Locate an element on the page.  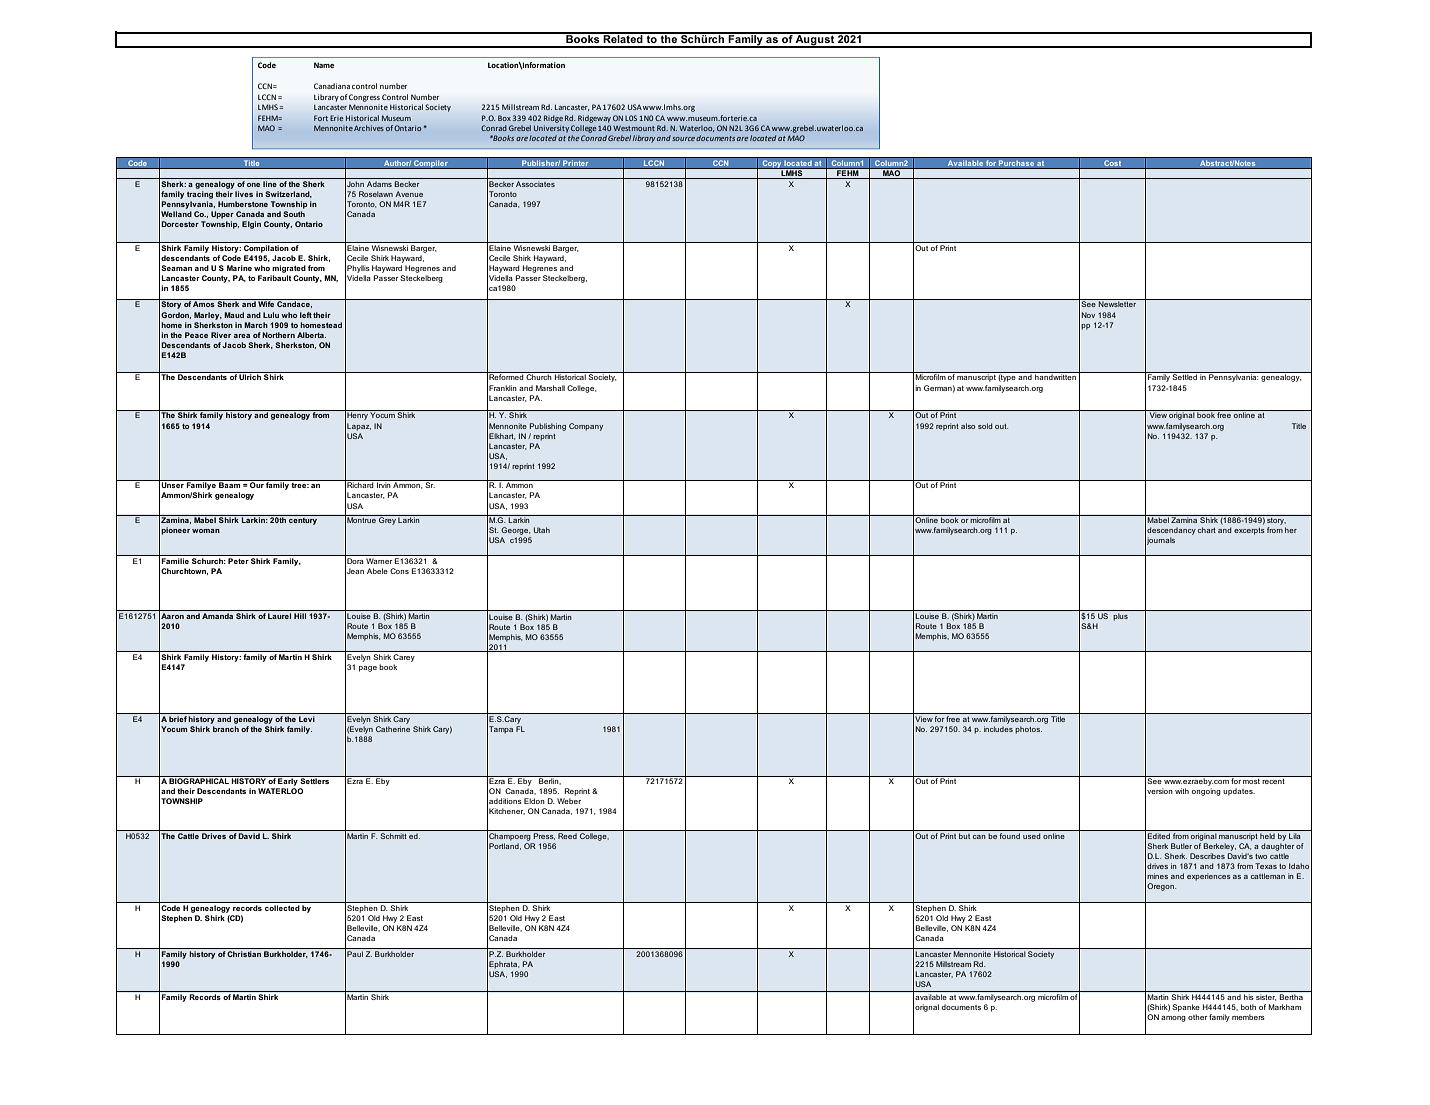
Christian is located at coordinates (244, 952).
